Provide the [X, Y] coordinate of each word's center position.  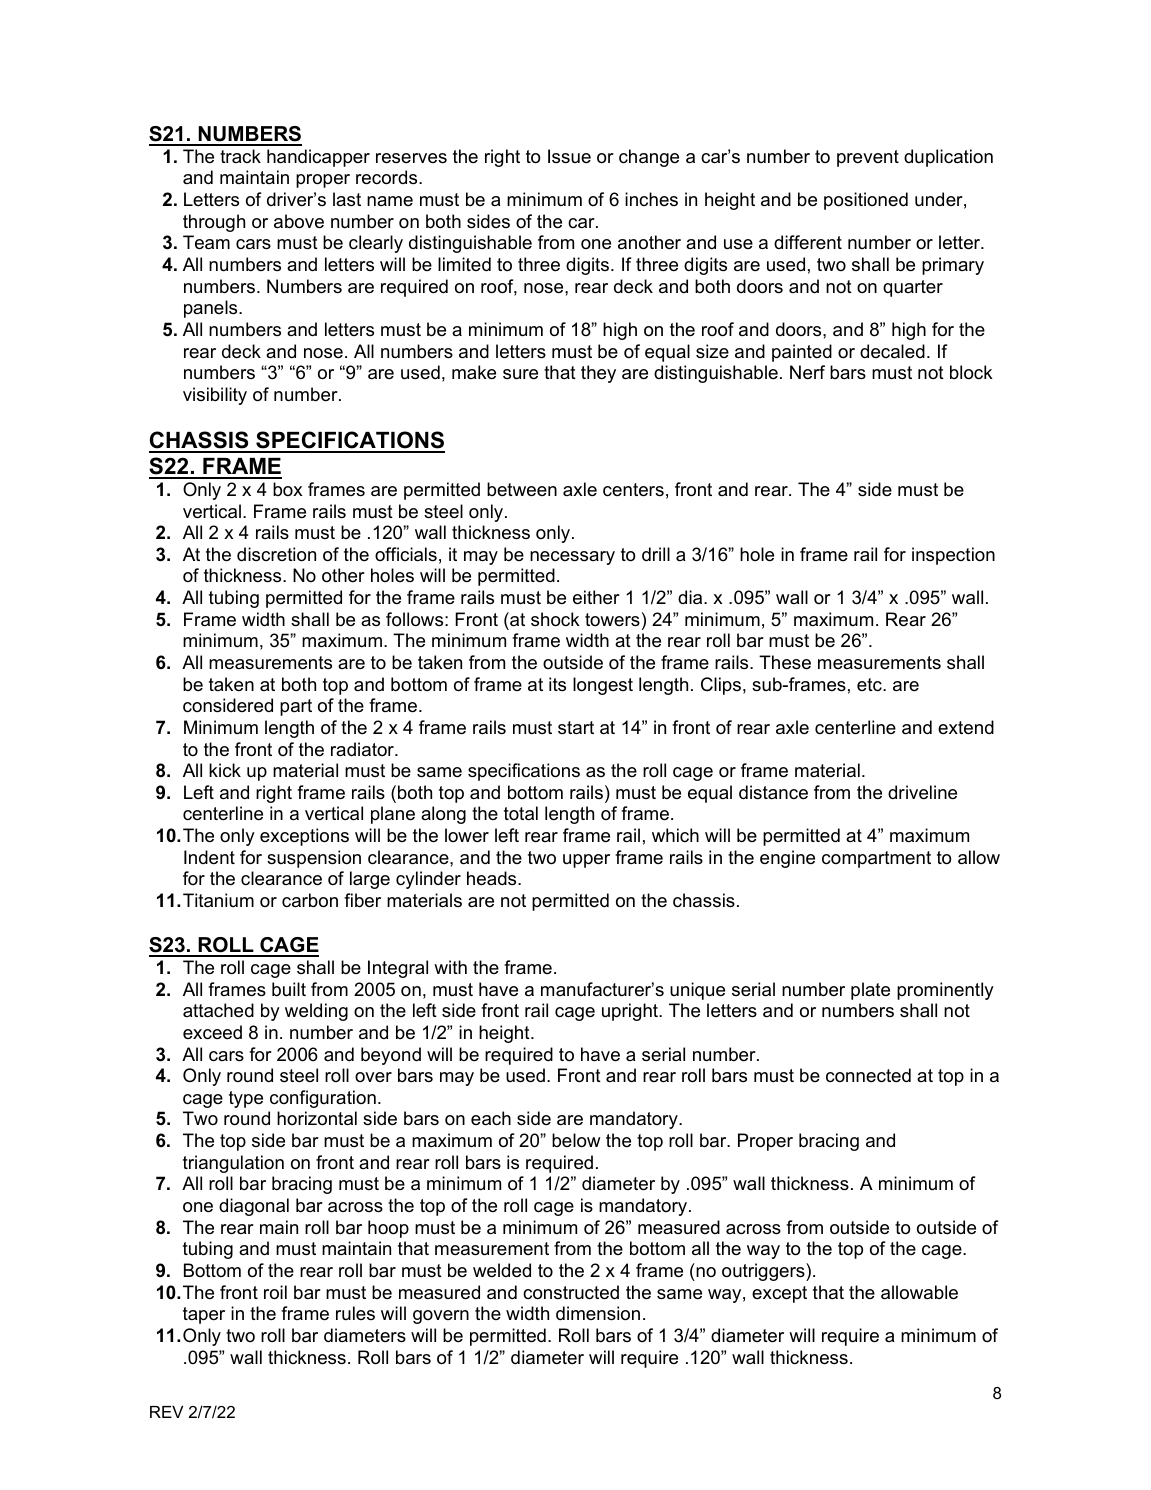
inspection [953, 556]
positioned [866, 201]
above [299, 221]
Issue [569, 156]
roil [275, 1292]
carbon [310, 900]
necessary [572, 558]
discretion [276, 554]
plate [870, 991]
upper [586, 861]
